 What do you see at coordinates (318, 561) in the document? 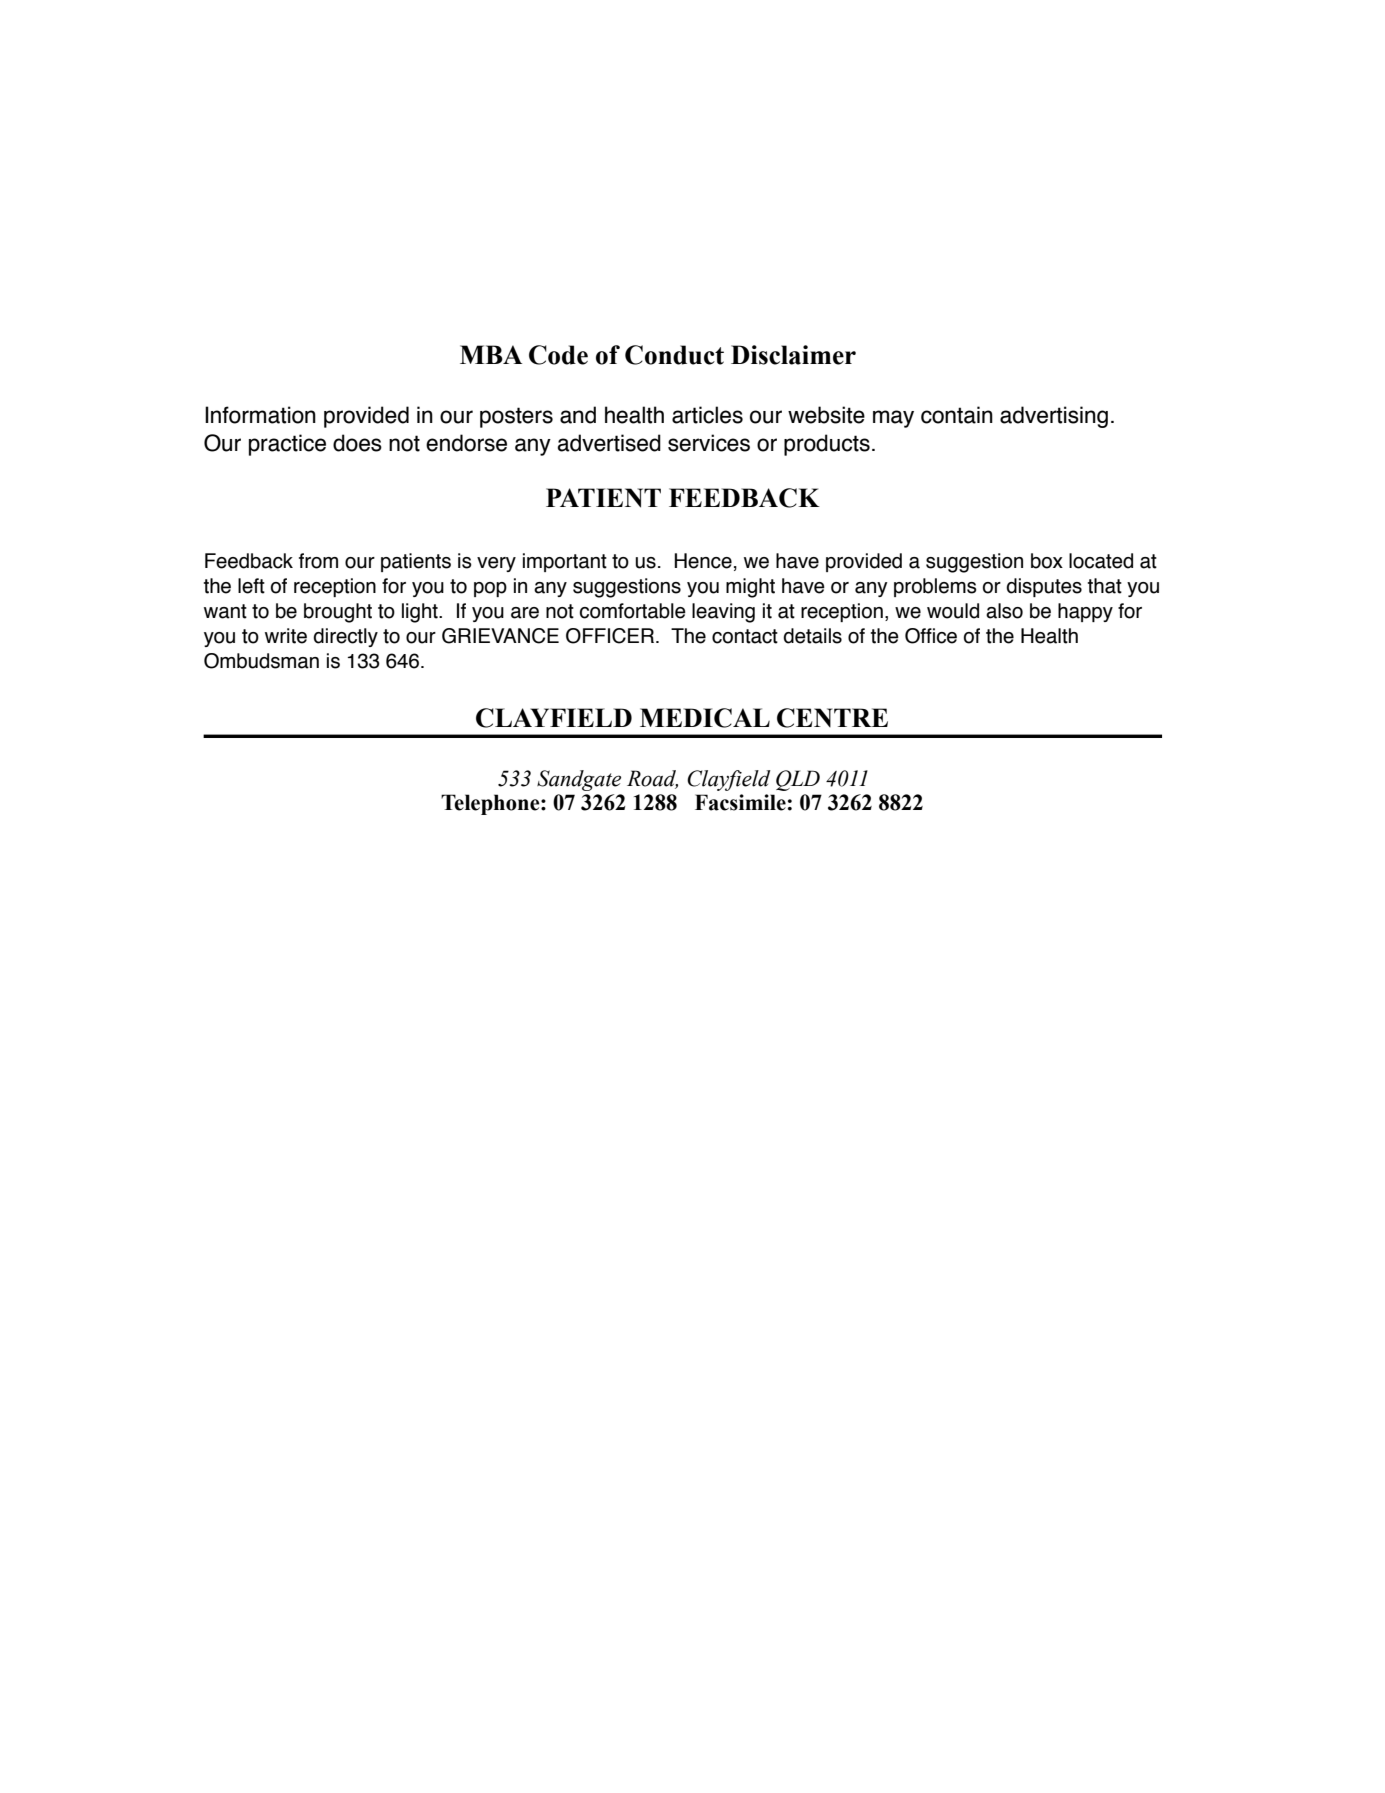
I see `from` at bounding box center [318, 561].
